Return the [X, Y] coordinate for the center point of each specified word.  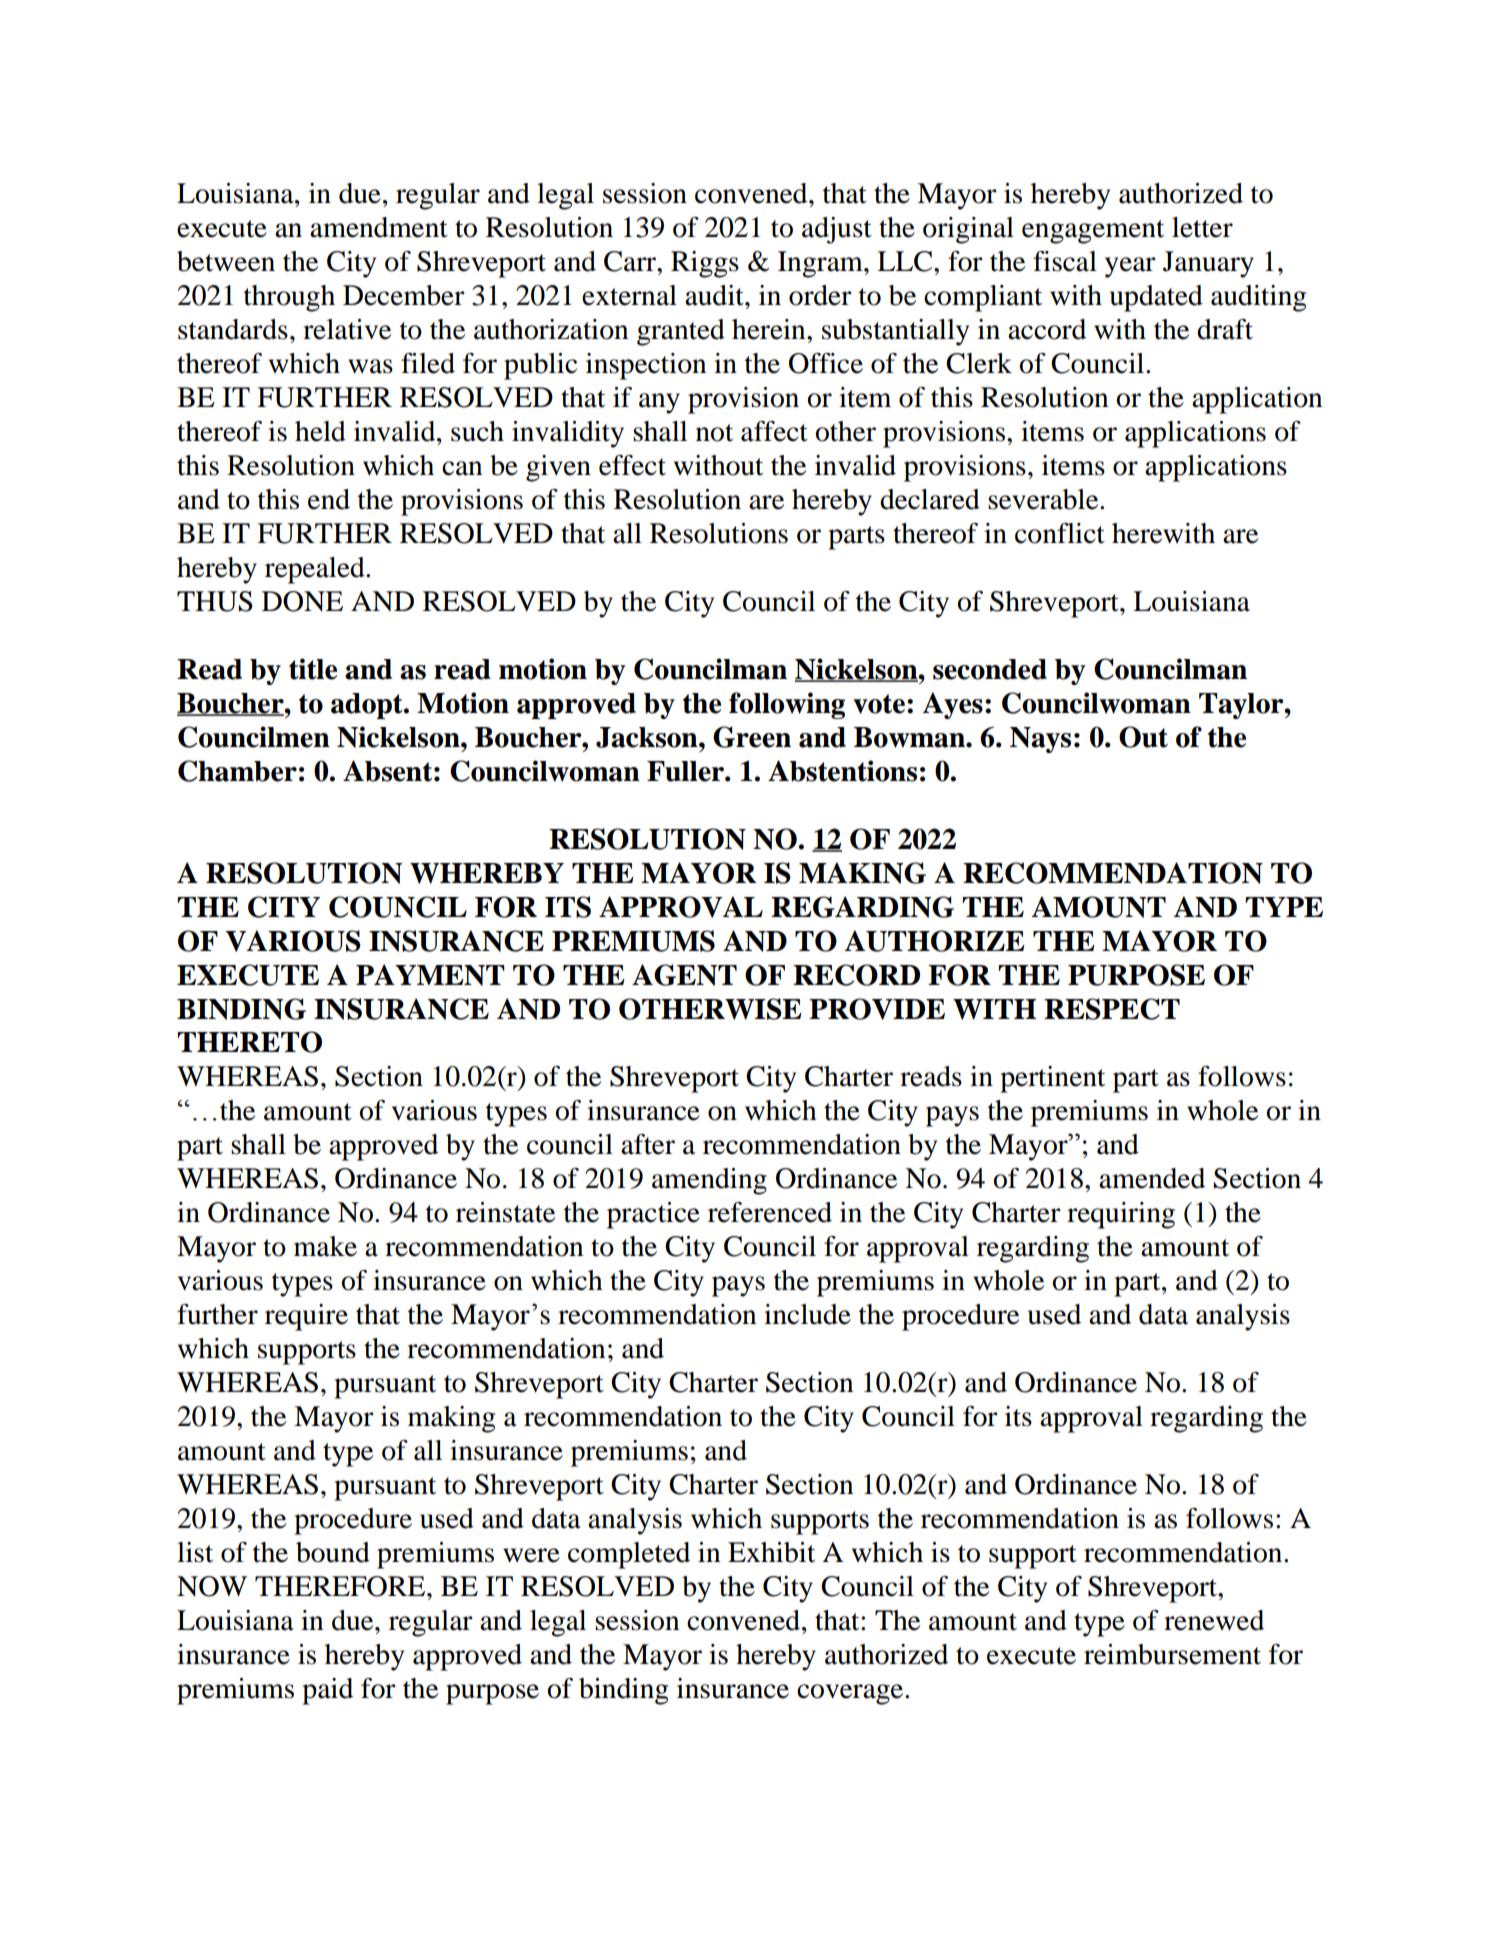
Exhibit [771, 1552]
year [1130, 267]
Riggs [705, 264]
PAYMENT [430, 975]
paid [327, 1691]
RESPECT [1112, 1009]
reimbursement [1172, 1654]
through [289, 298]
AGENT [684, 975]
